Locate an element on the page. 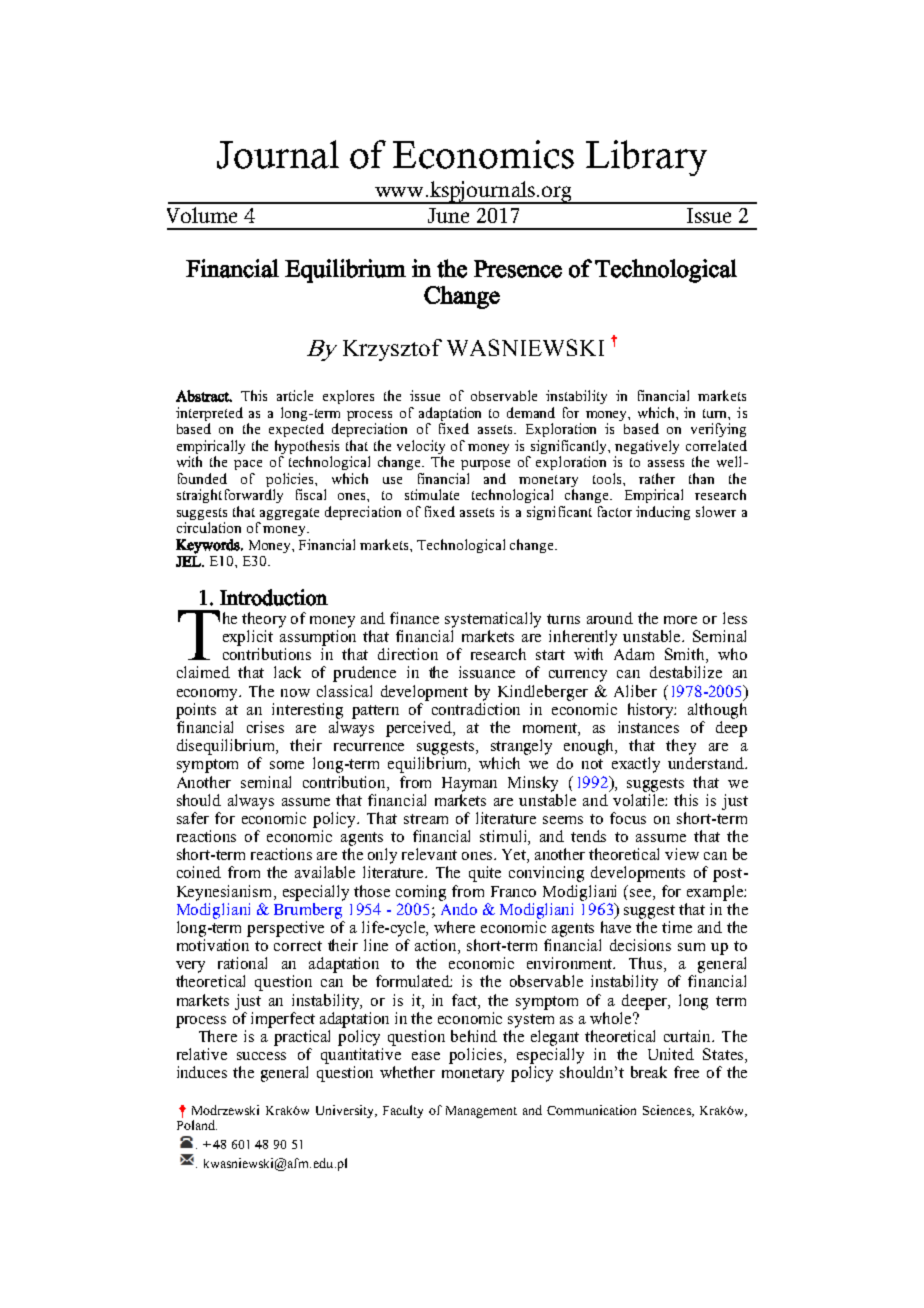  negatively is located at coordinates (647, 448).
